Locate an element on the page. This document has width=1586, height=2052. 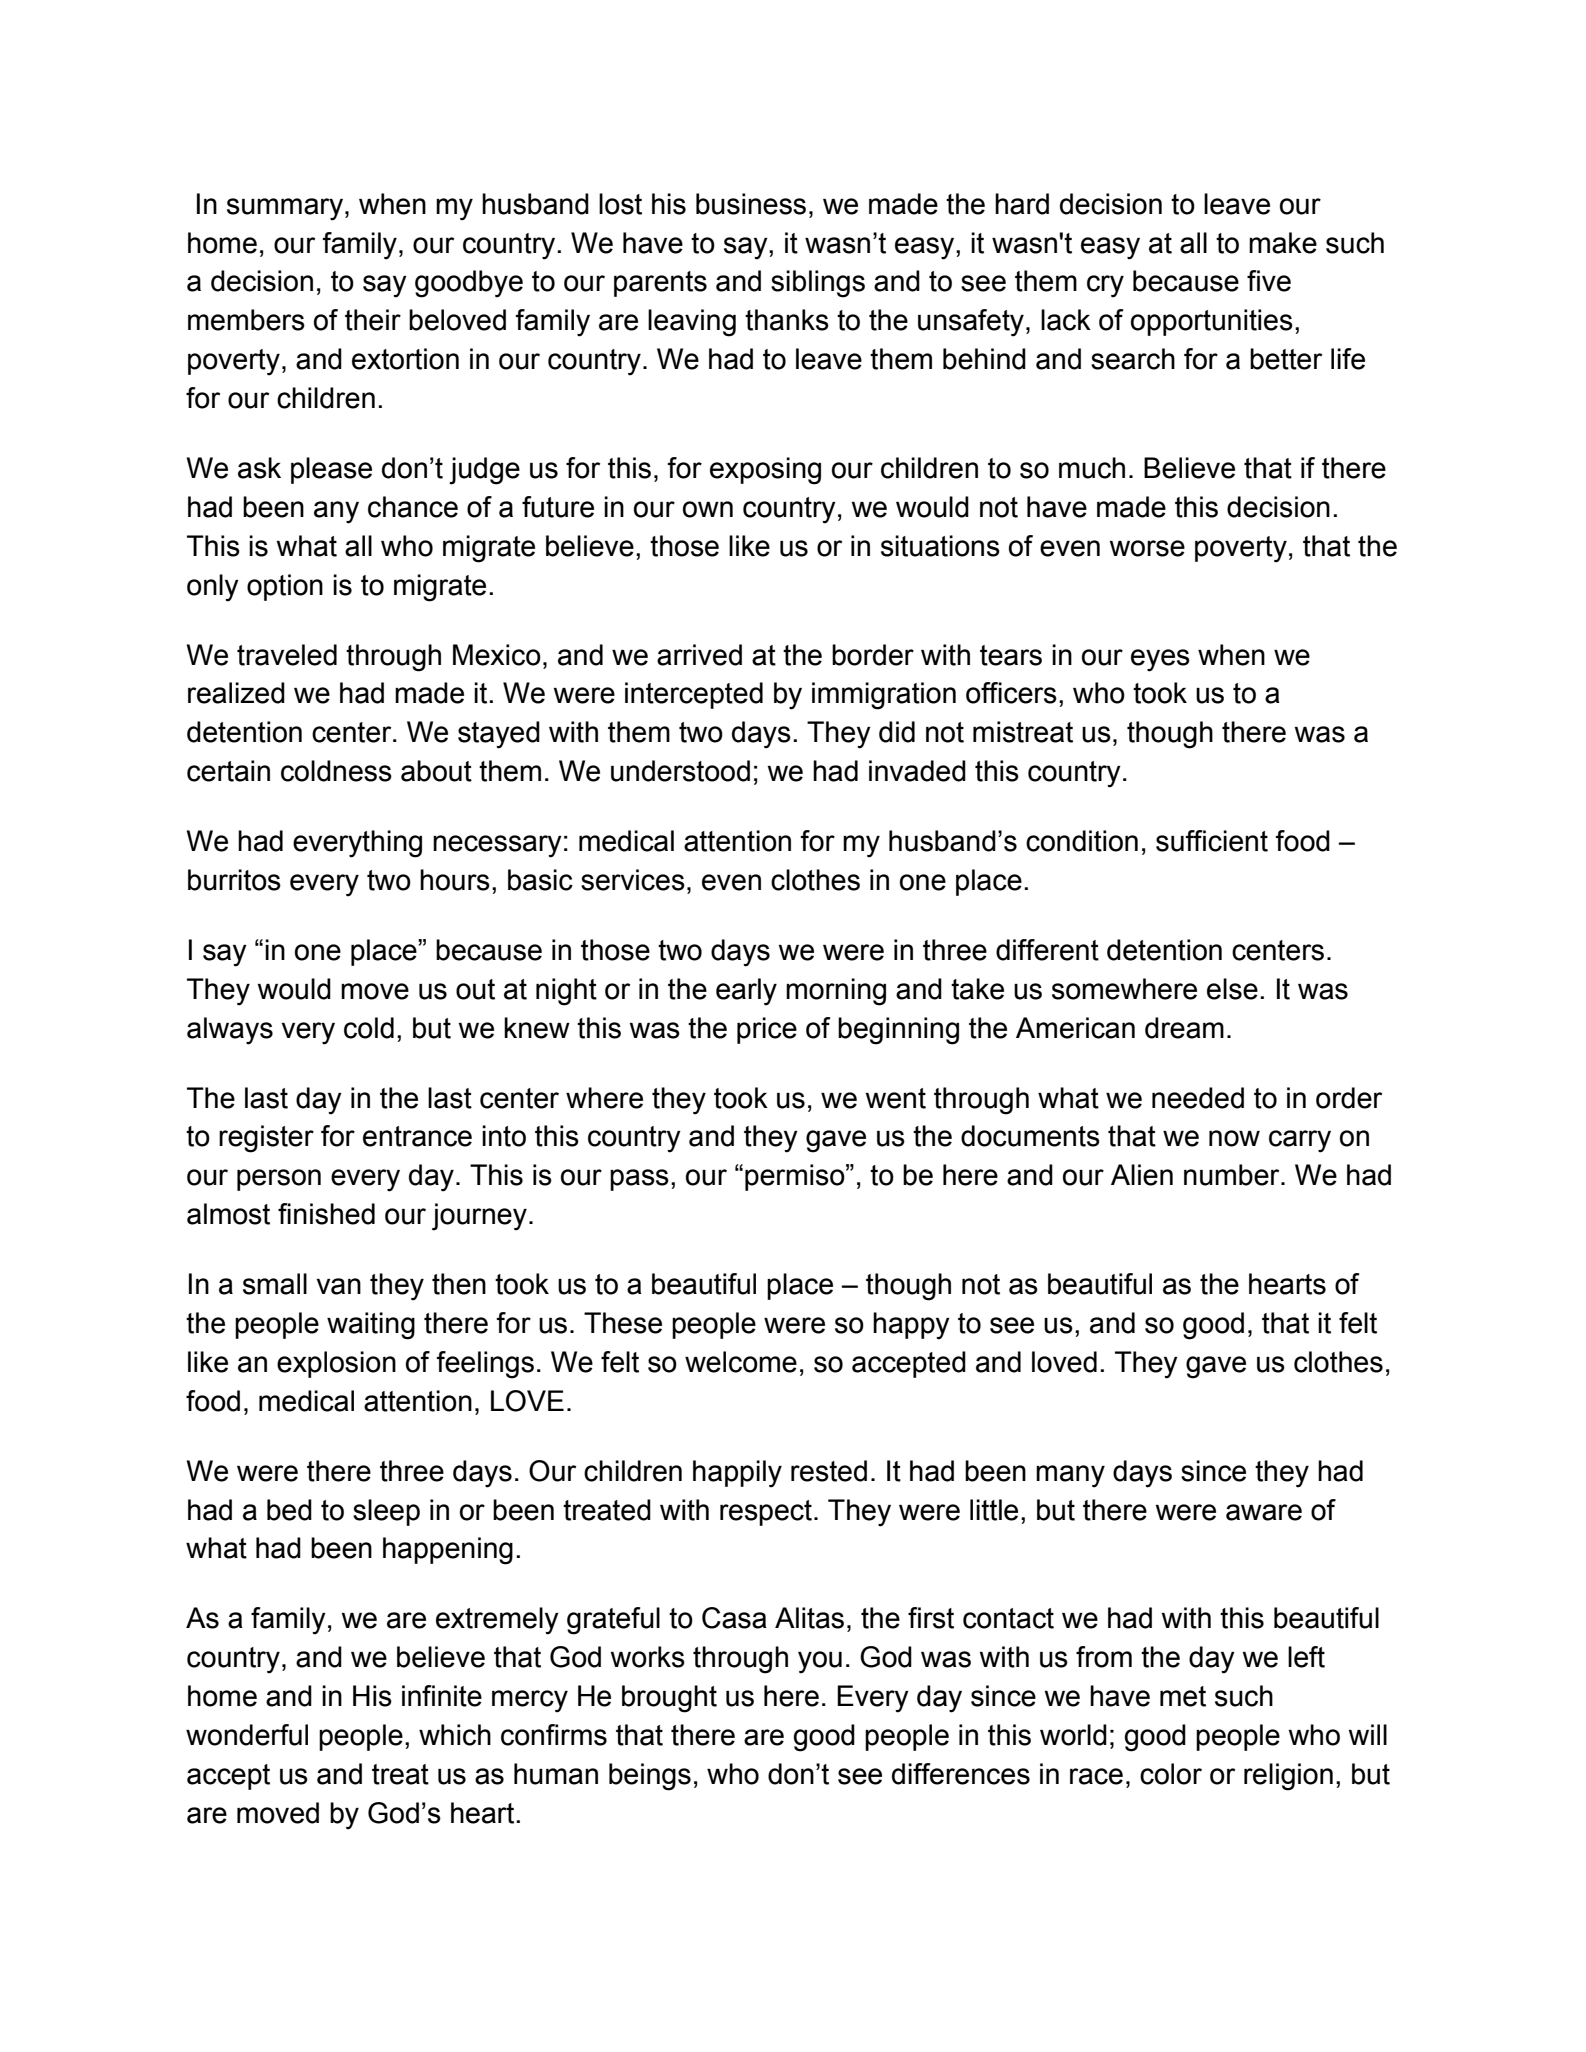
did is located at coordinates (897, 732).
